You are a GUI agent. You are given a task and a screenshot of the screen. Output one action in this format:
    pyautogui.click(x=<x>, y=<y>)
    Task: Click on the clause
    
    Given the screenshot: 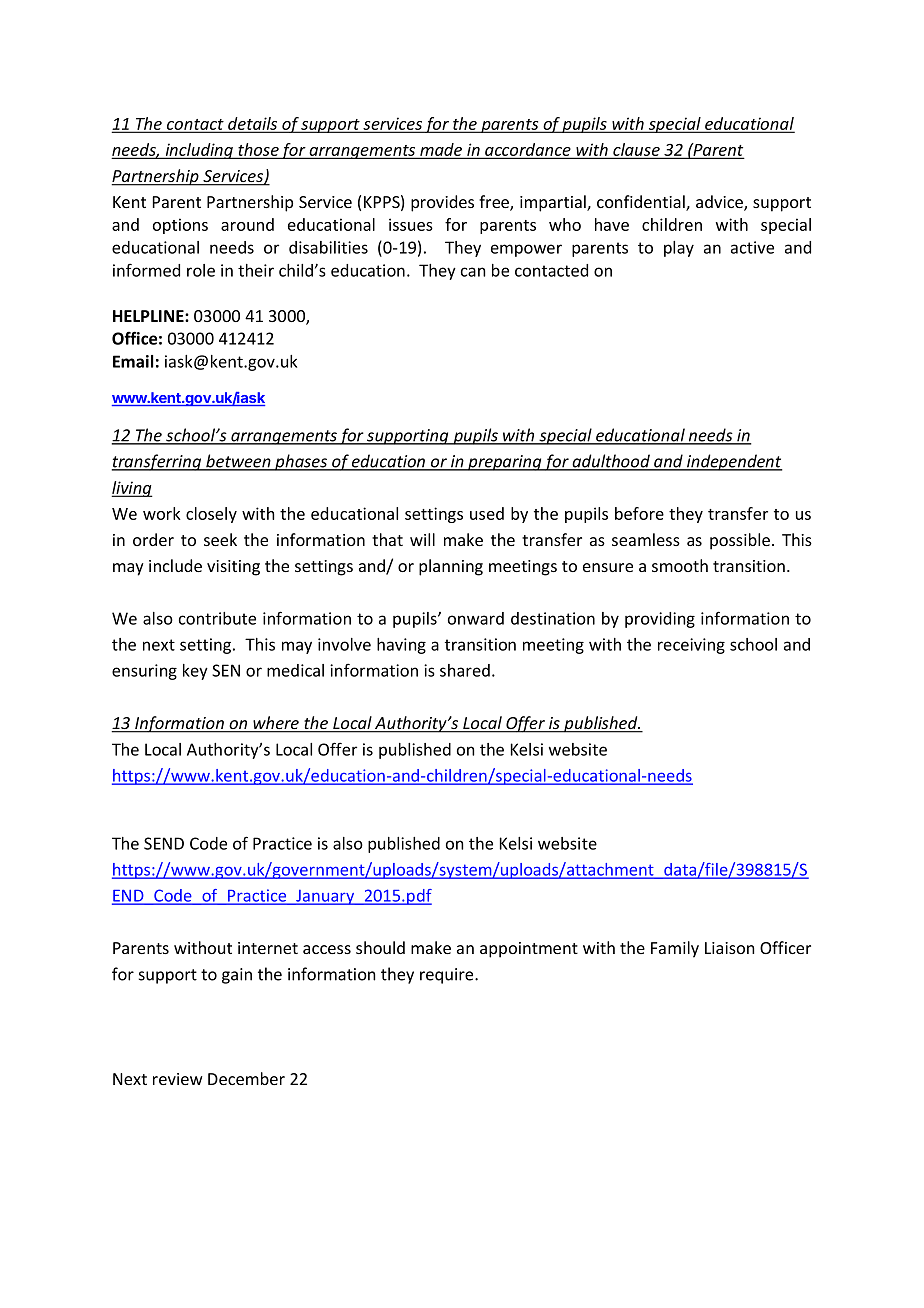 What is the action you would take?
    pyautogui.click(x=636, y=150)
